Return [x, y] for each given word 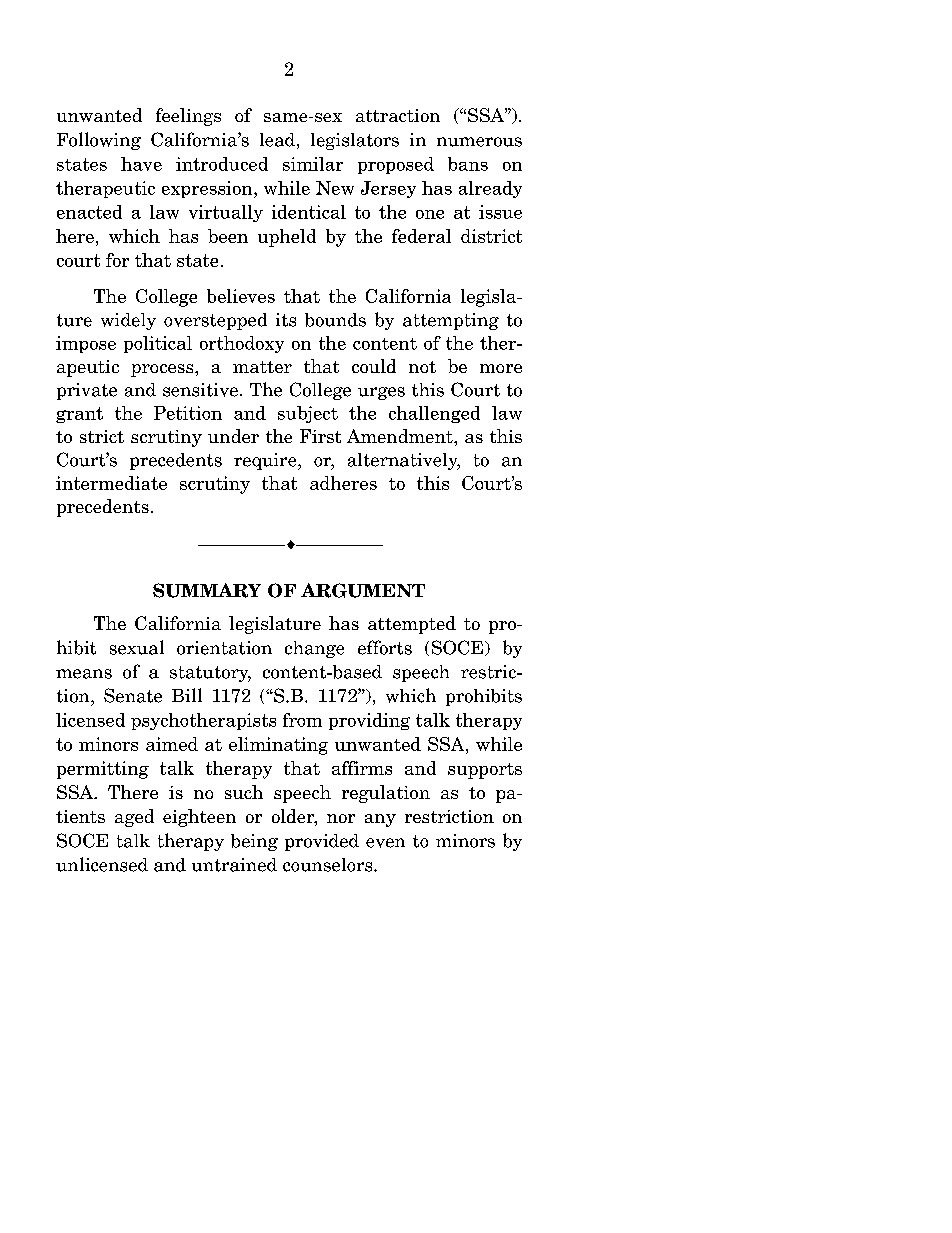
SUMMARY [207, 590]
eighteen [199, 818]
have [141, 164]
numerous [479, 142]
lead [277, 140]
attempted [412, 625]
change [314, 649]
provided [322, 842]
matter [262, 367]
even [385, 843]
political [158, 344]
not [422, 367]
